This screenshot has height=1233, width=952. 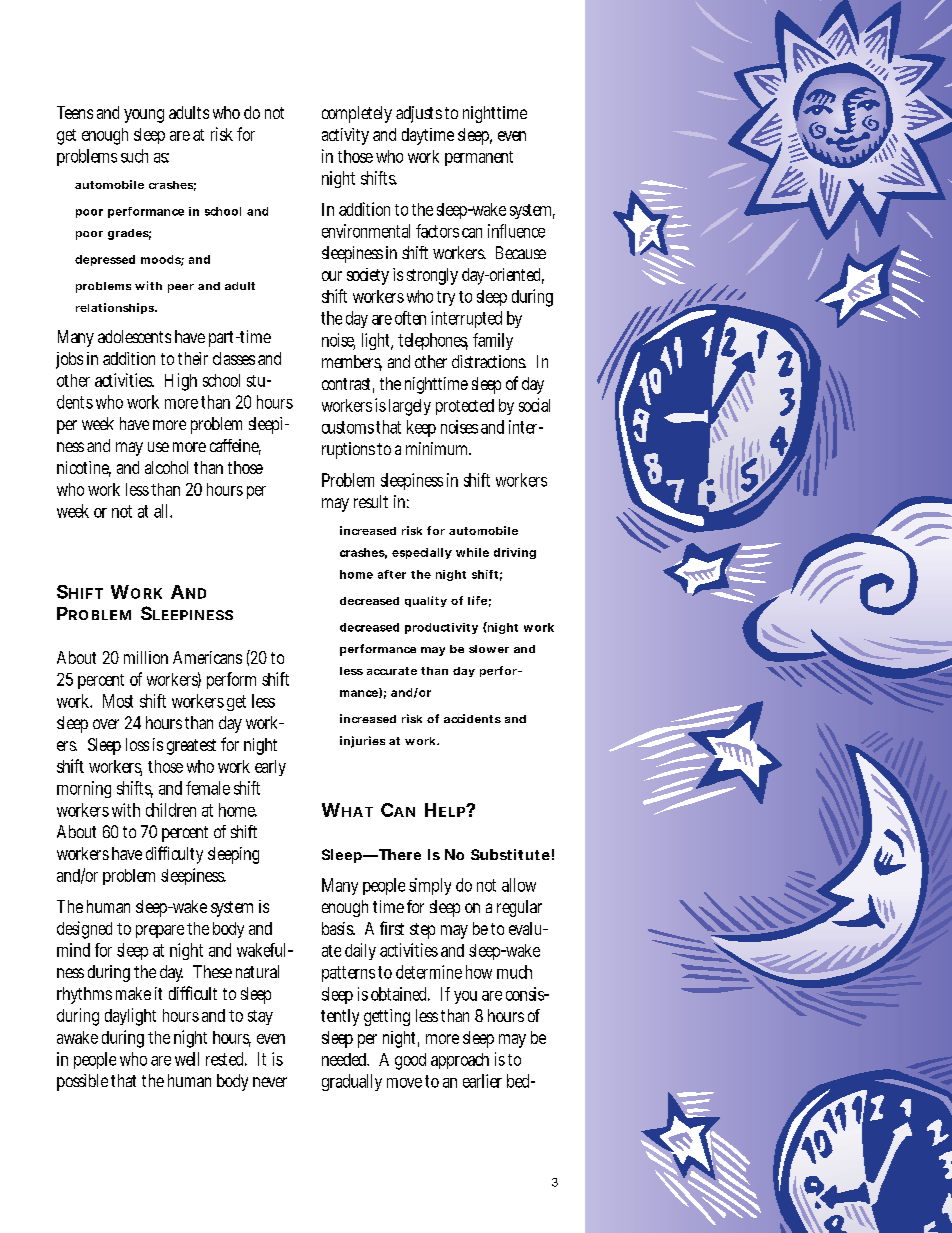 What do you see at coordinates (510, 854) in the screenshot?
I see `Substitute` at bounding box center [510, 854].
